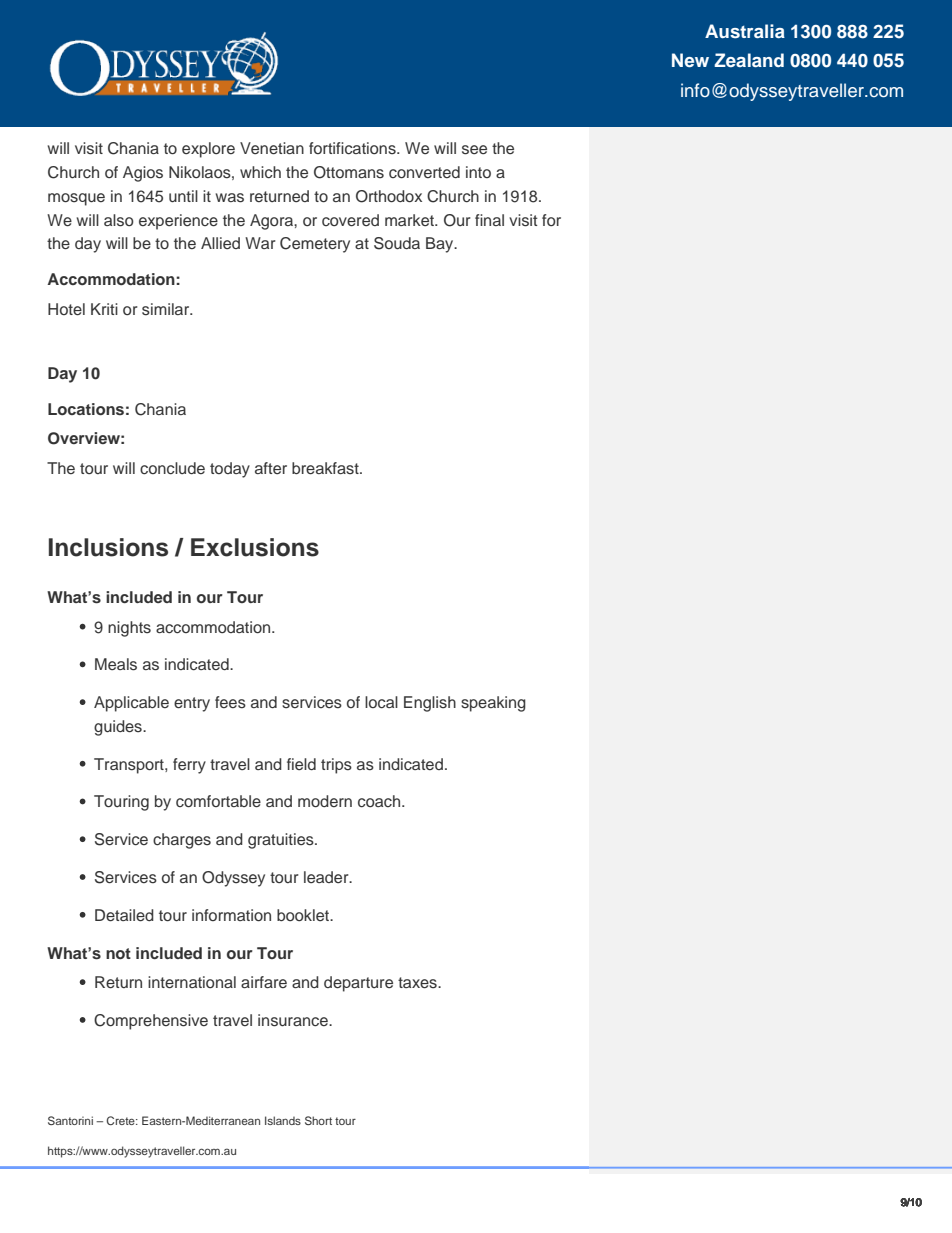 The image size is (952, 1233). Describe the element at coordinates (493, 704) in the page. I see `speaking` at that location.
